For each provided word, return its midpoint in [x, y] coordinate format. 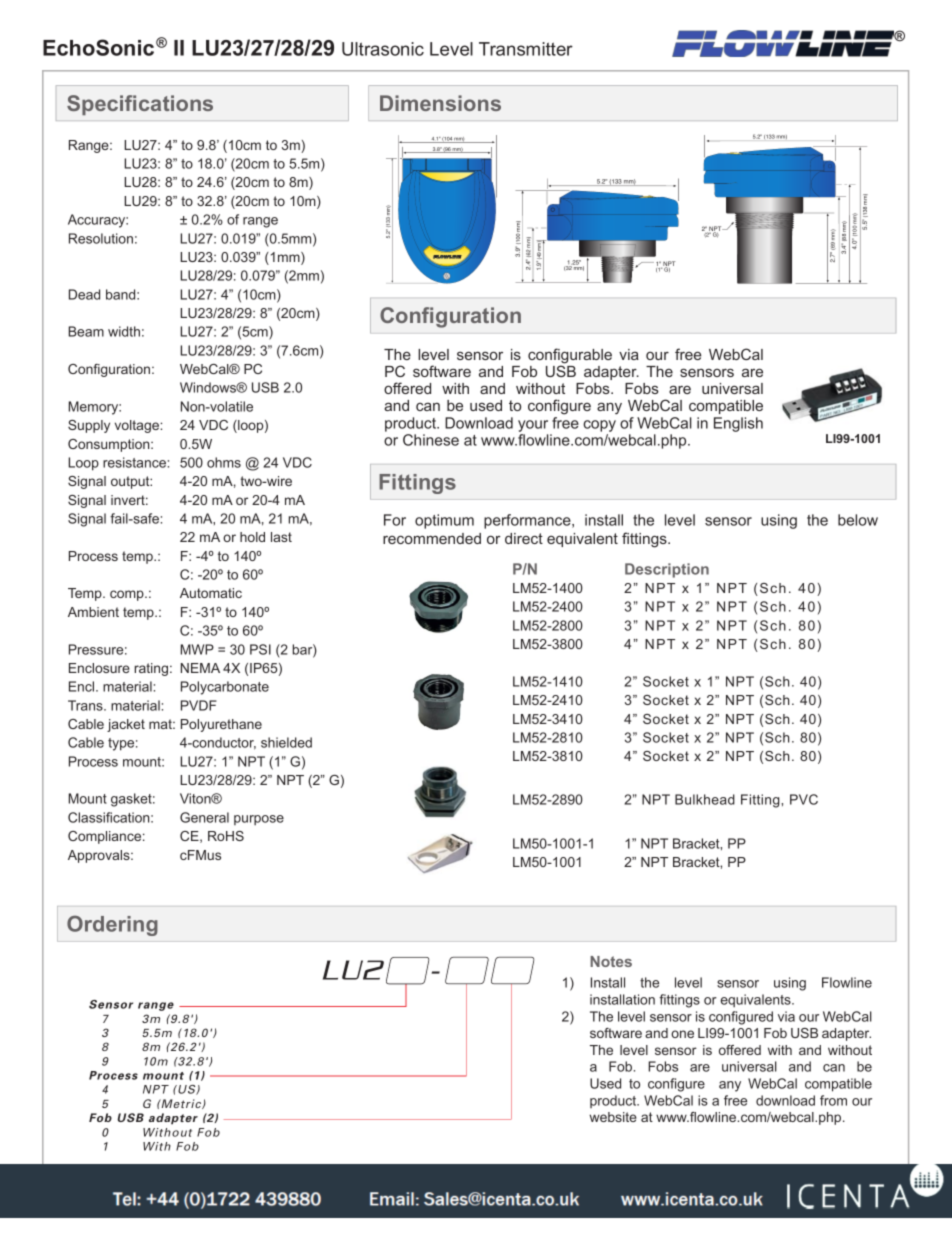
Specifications [140, 105]
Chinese [431, 440]
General [204, 817]
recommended [432, 538]
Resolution [101, 238]
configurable [570, 357]
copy [599, 426]
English [738, 424]
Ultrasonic [383, 49]
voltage [138, 426]
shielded [286, 742]
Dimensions [440, 103]
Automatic [211, 593]
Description [667, 570]
